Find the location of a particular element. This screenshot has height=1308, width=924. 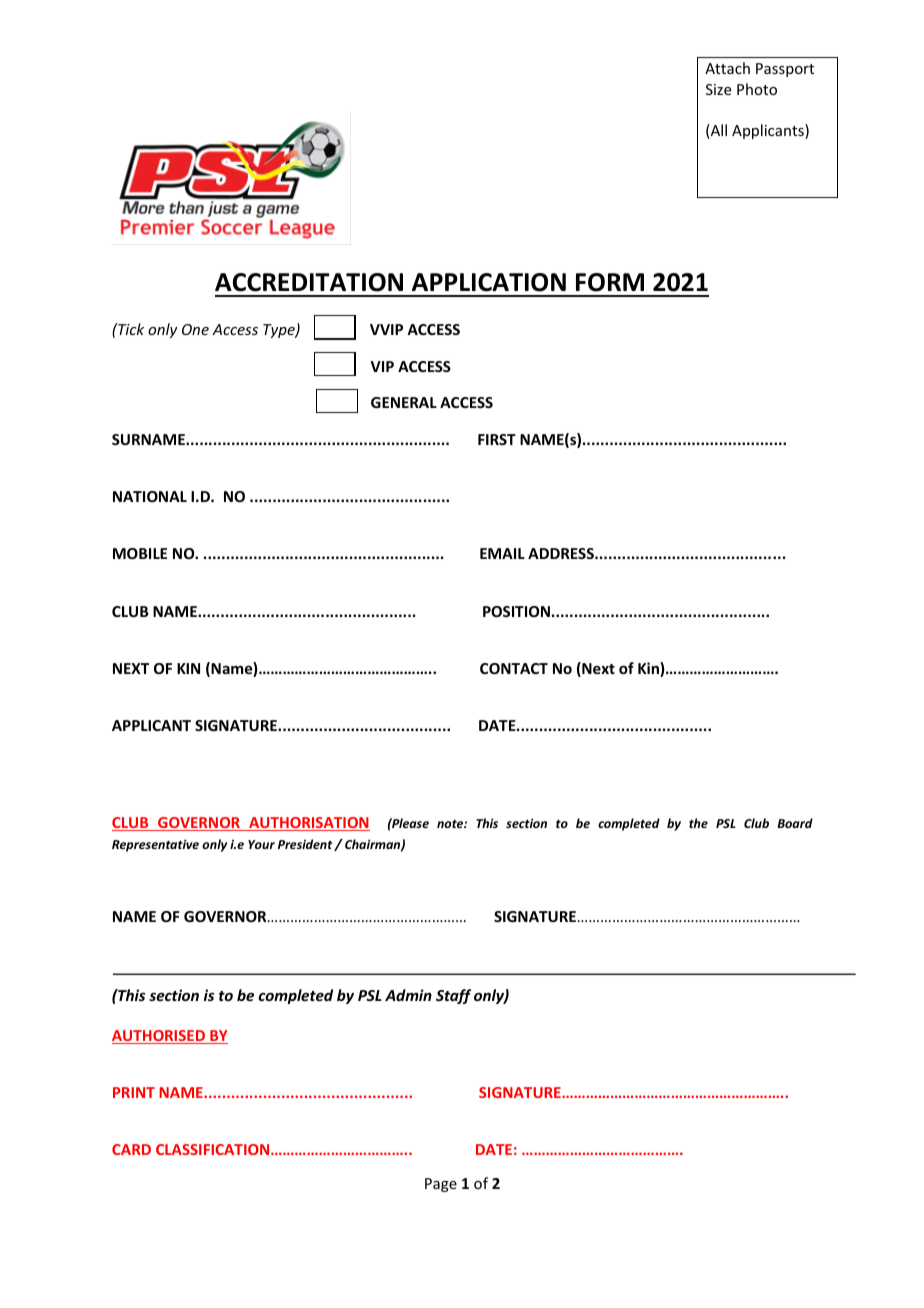

ADDRESS is located at coordinates (562, 553).
